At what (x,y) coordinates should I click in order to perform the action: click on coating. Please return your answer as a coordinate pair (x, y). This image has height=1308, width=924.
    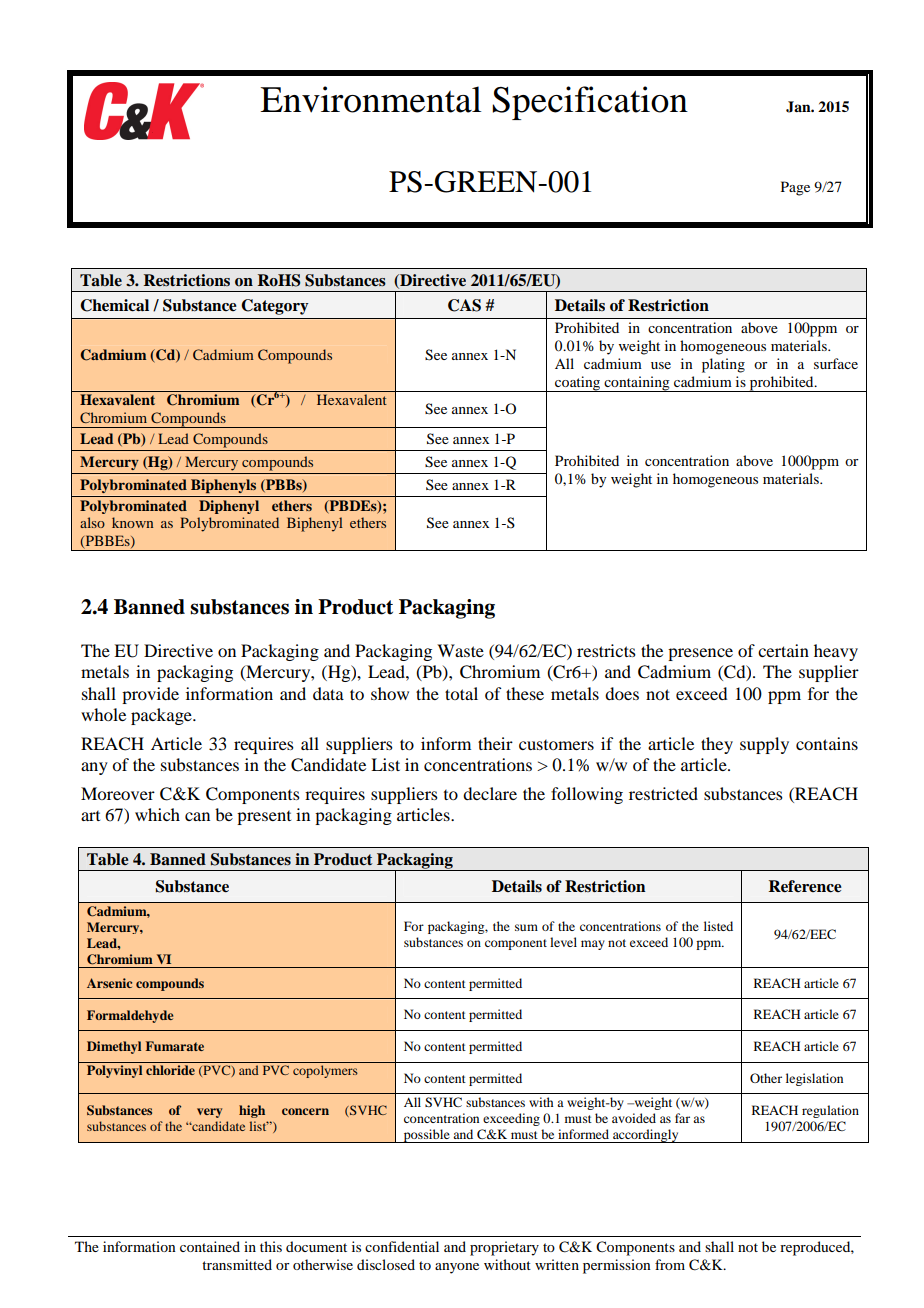
    Looking at the image, I should click on (578, 384).
